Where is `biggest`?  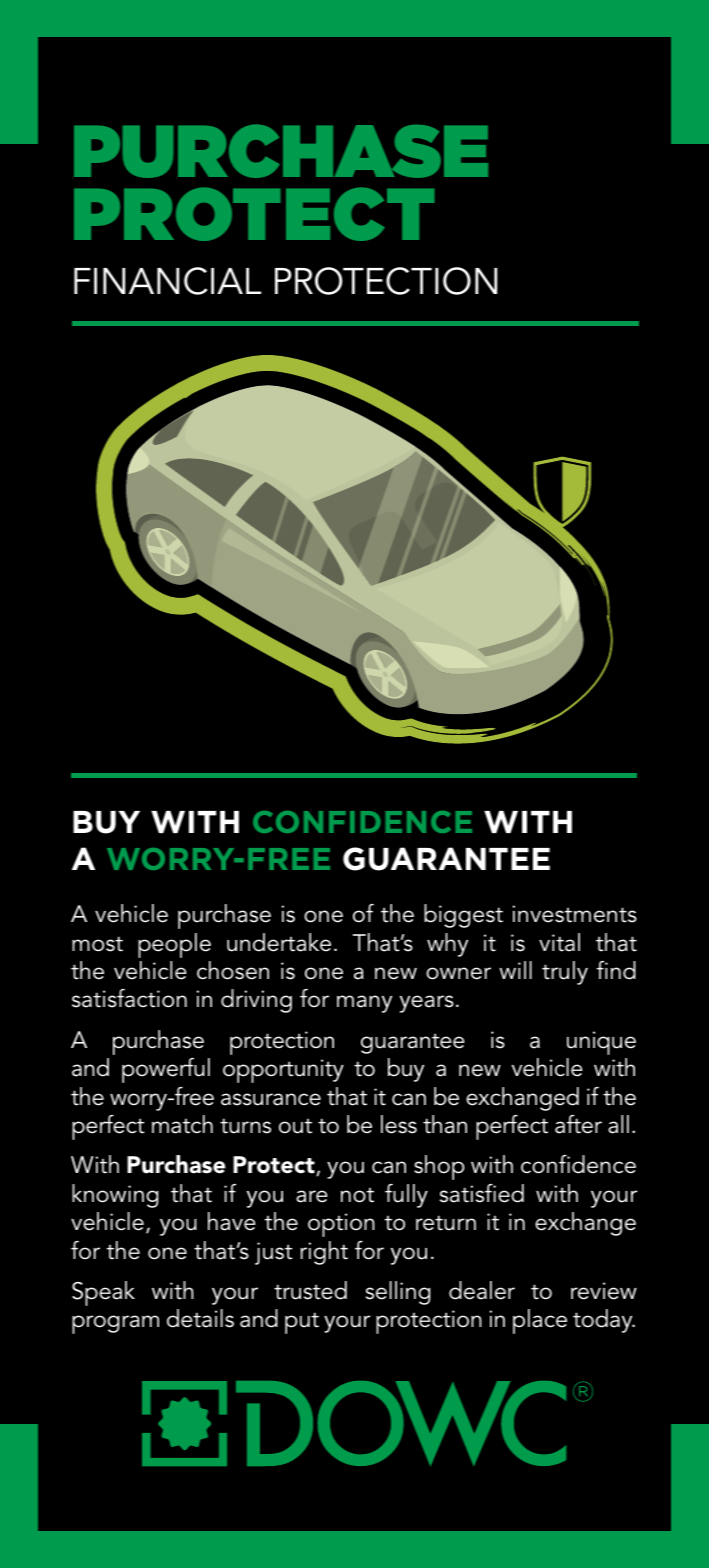
biggest is located at coordinates (463, 916).
